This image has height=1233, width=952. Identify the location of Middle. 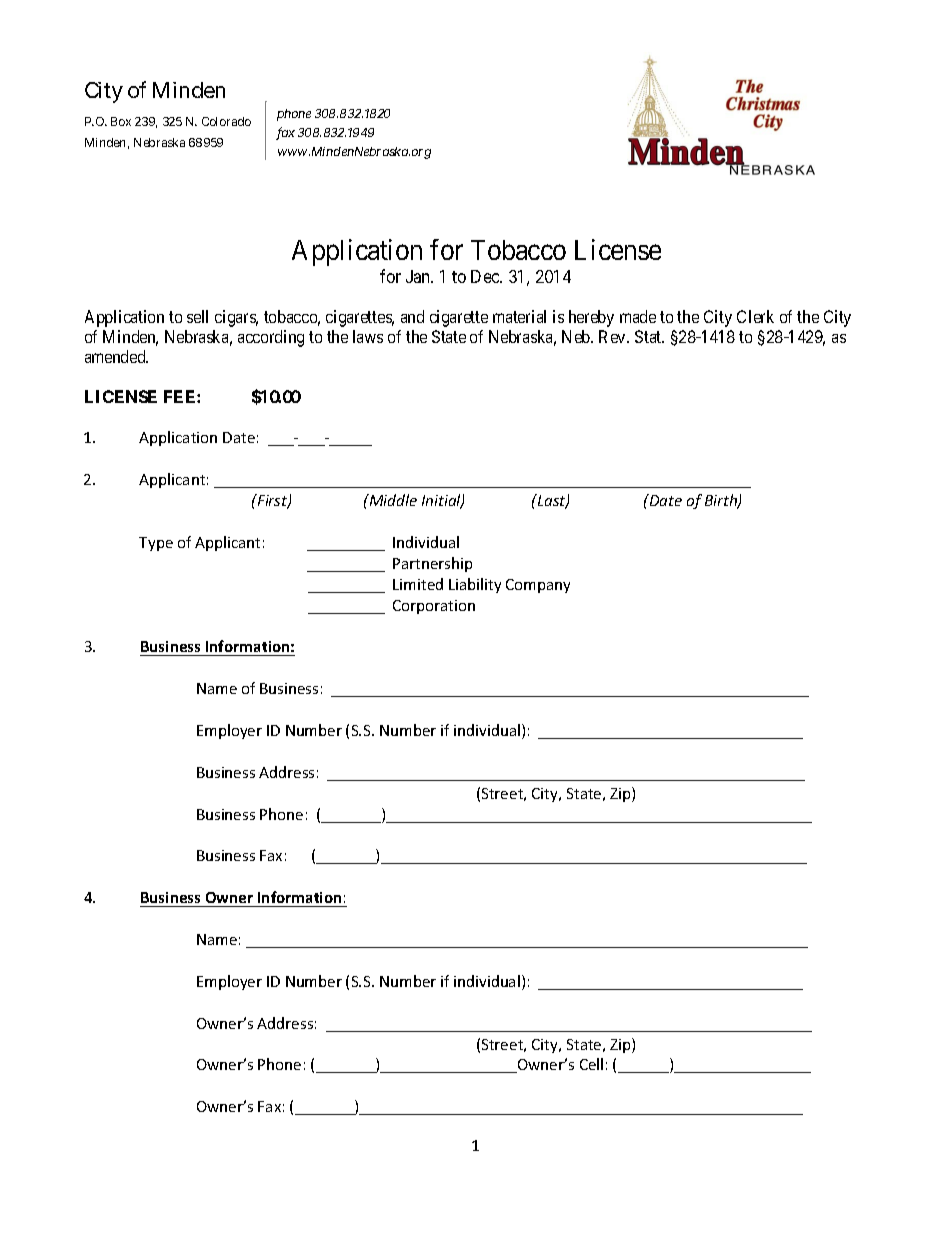
(392, 500).
